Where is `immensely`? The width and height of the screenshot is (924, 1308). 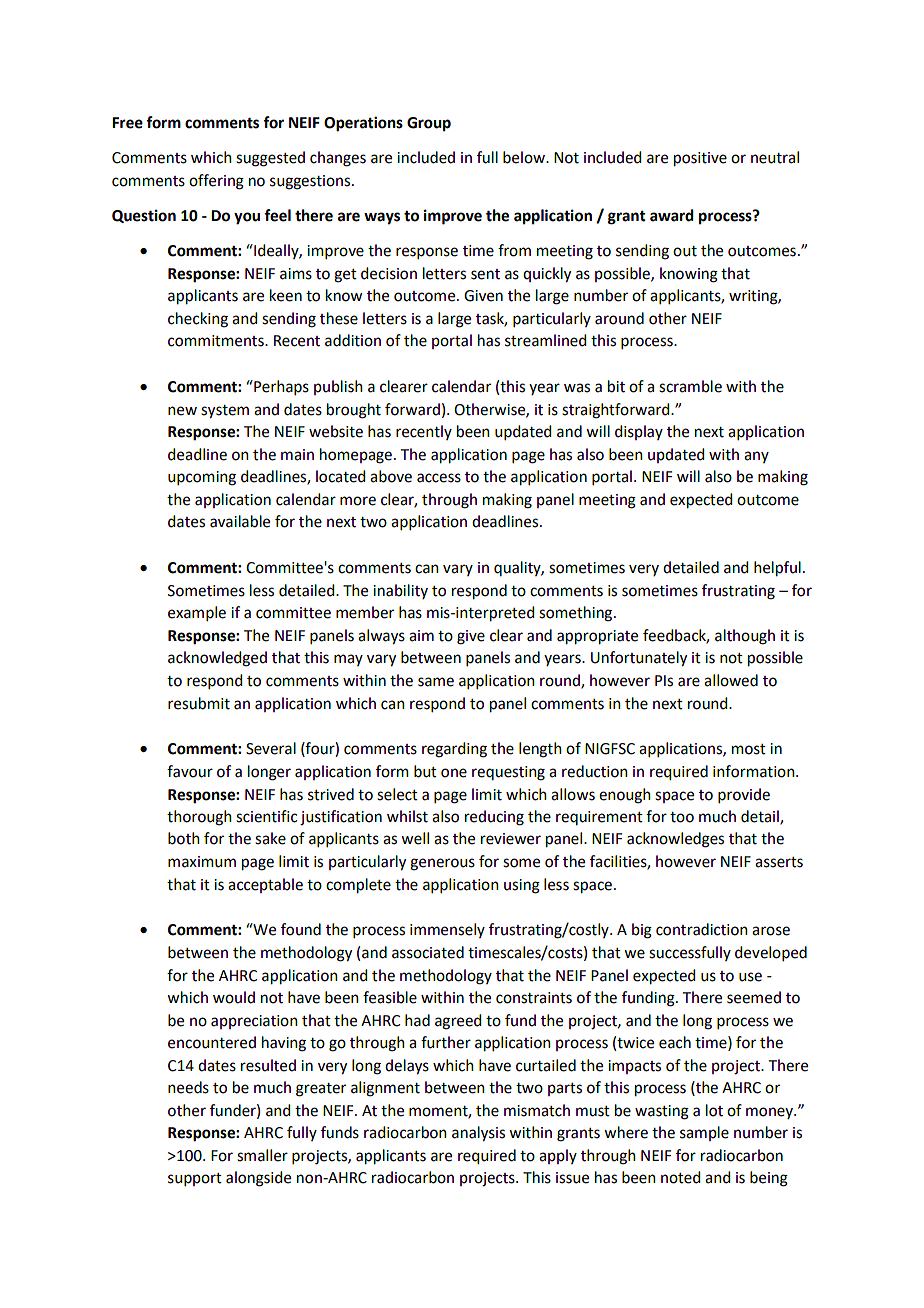
immensely is located at coordinates (447, 930).
